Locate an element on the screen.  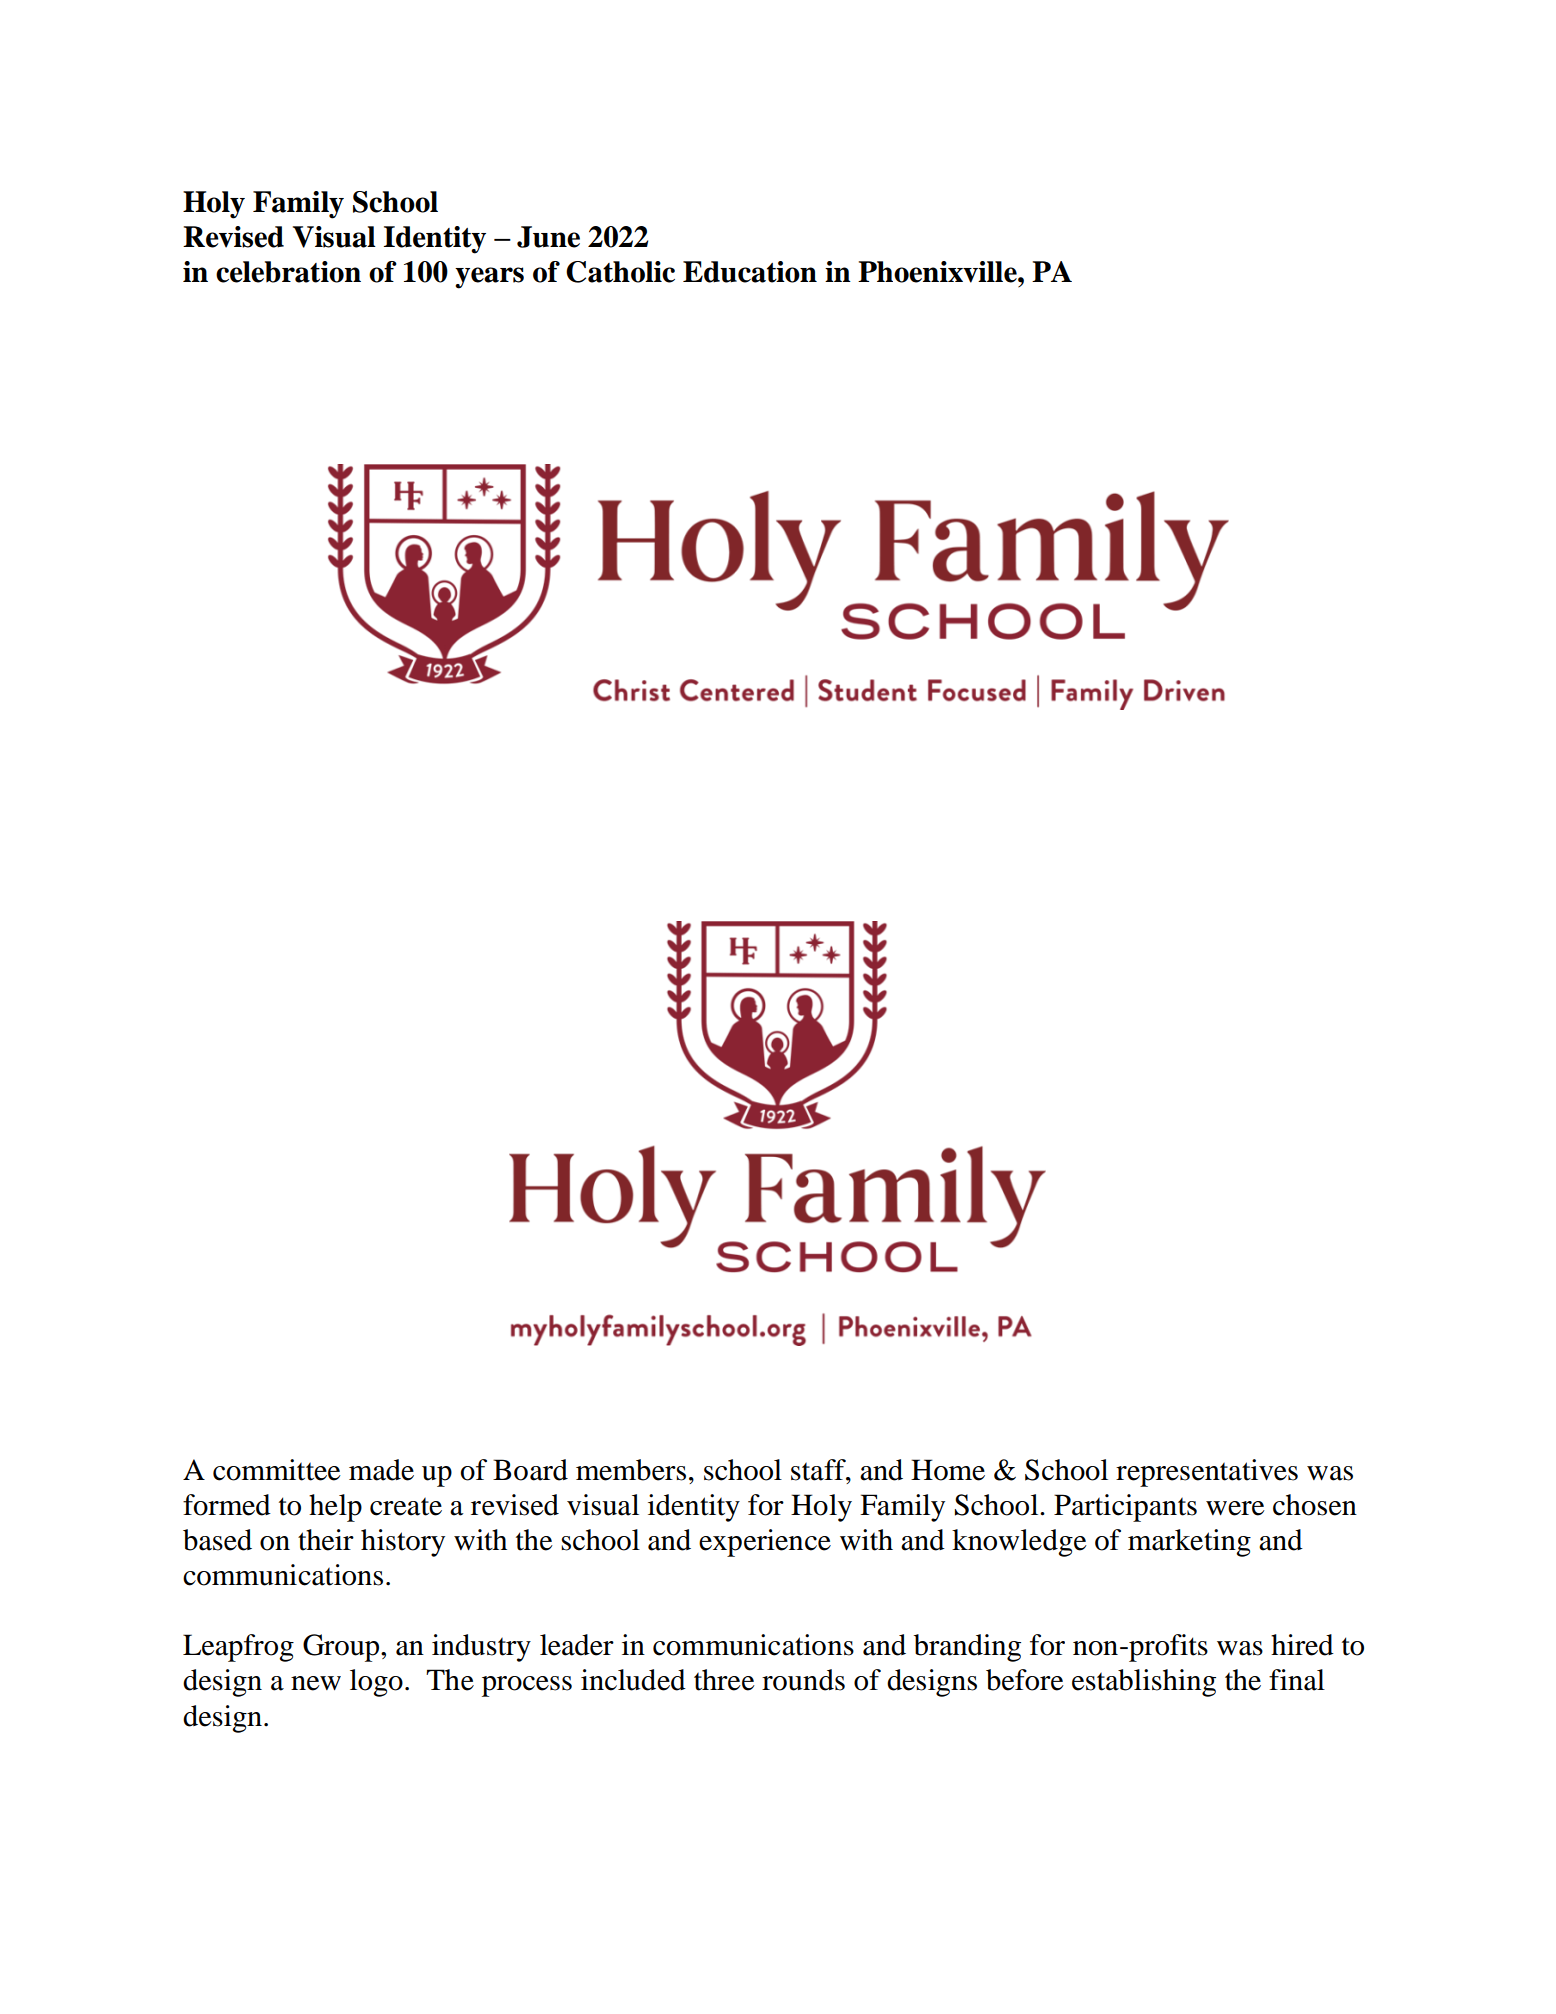
members is located at coordinates (631, 1470).
